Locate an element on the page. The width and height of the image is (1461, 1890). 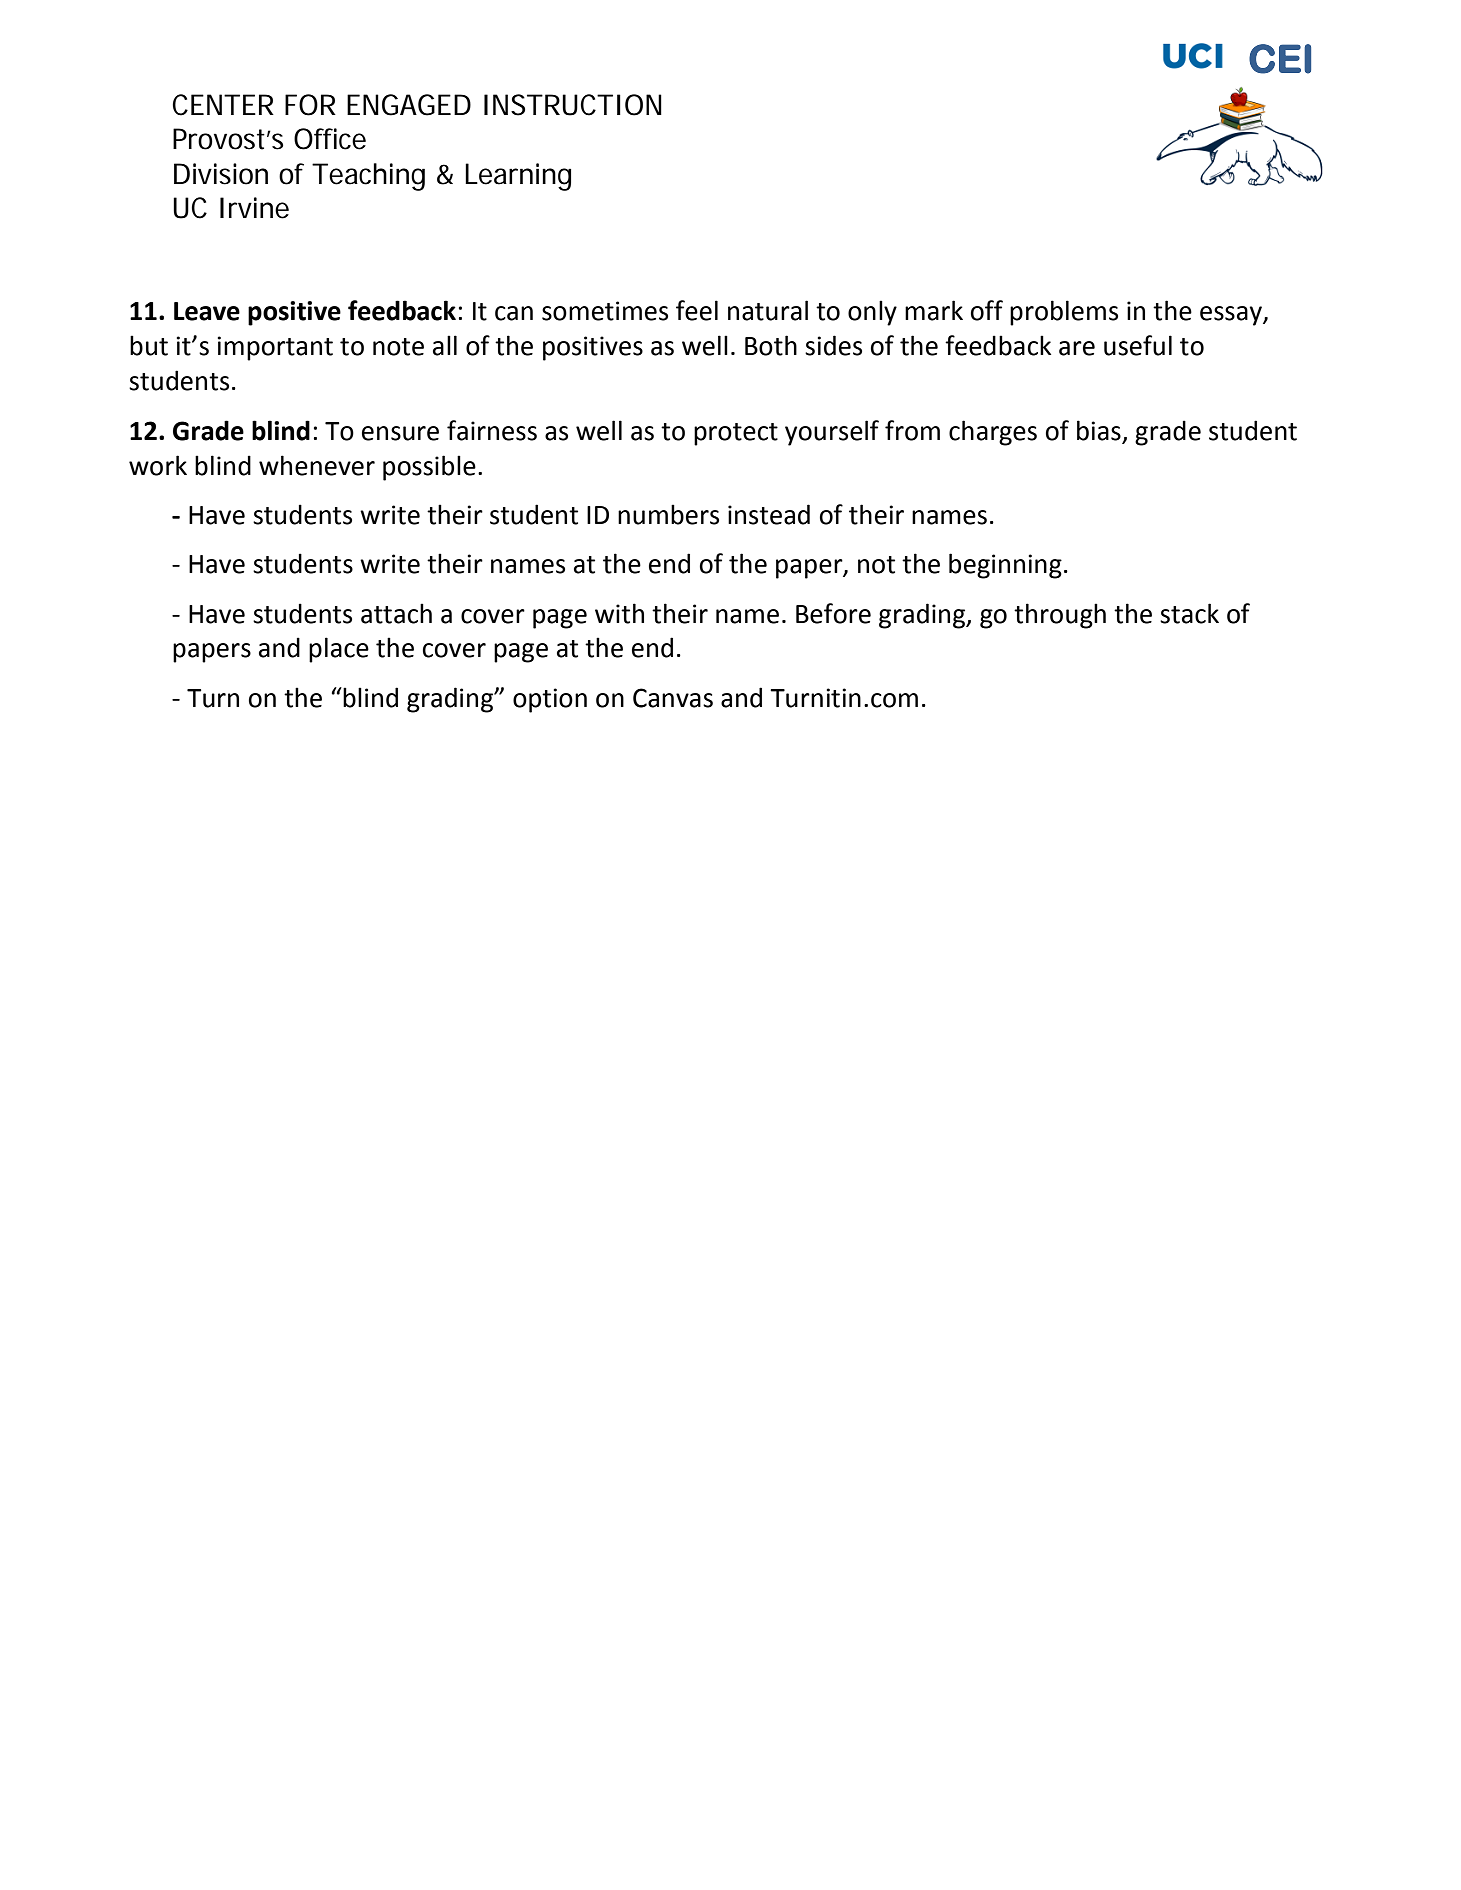
important is located at coordinates (275, 348).
